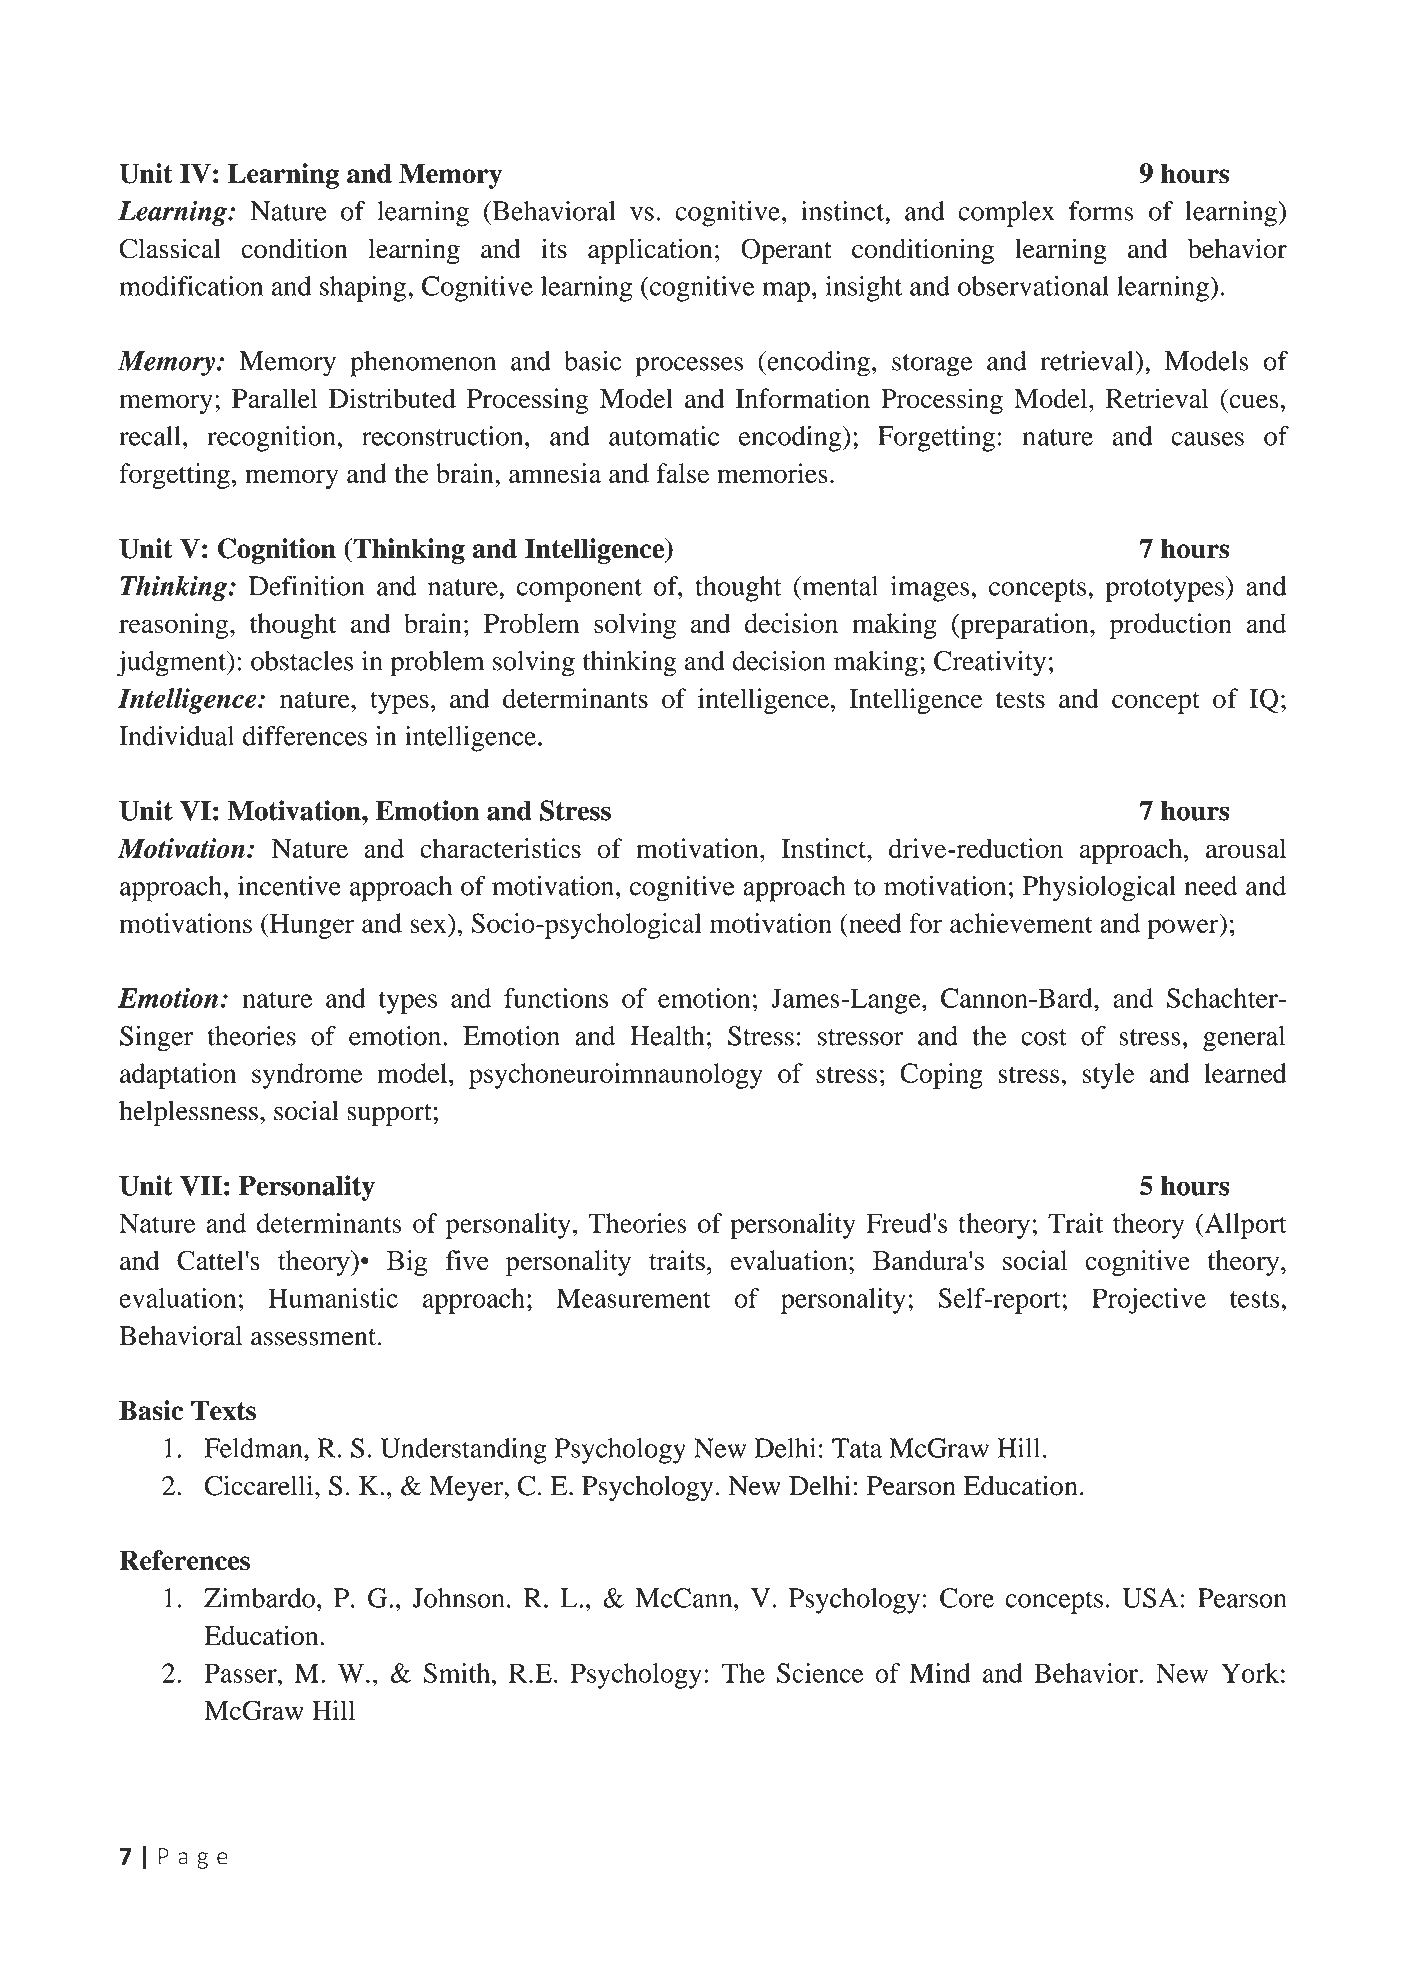  What do you see at coordinates (1149, 1301) in the screenshot?
I see `Projective` at bounding box center [1149, 1301].
